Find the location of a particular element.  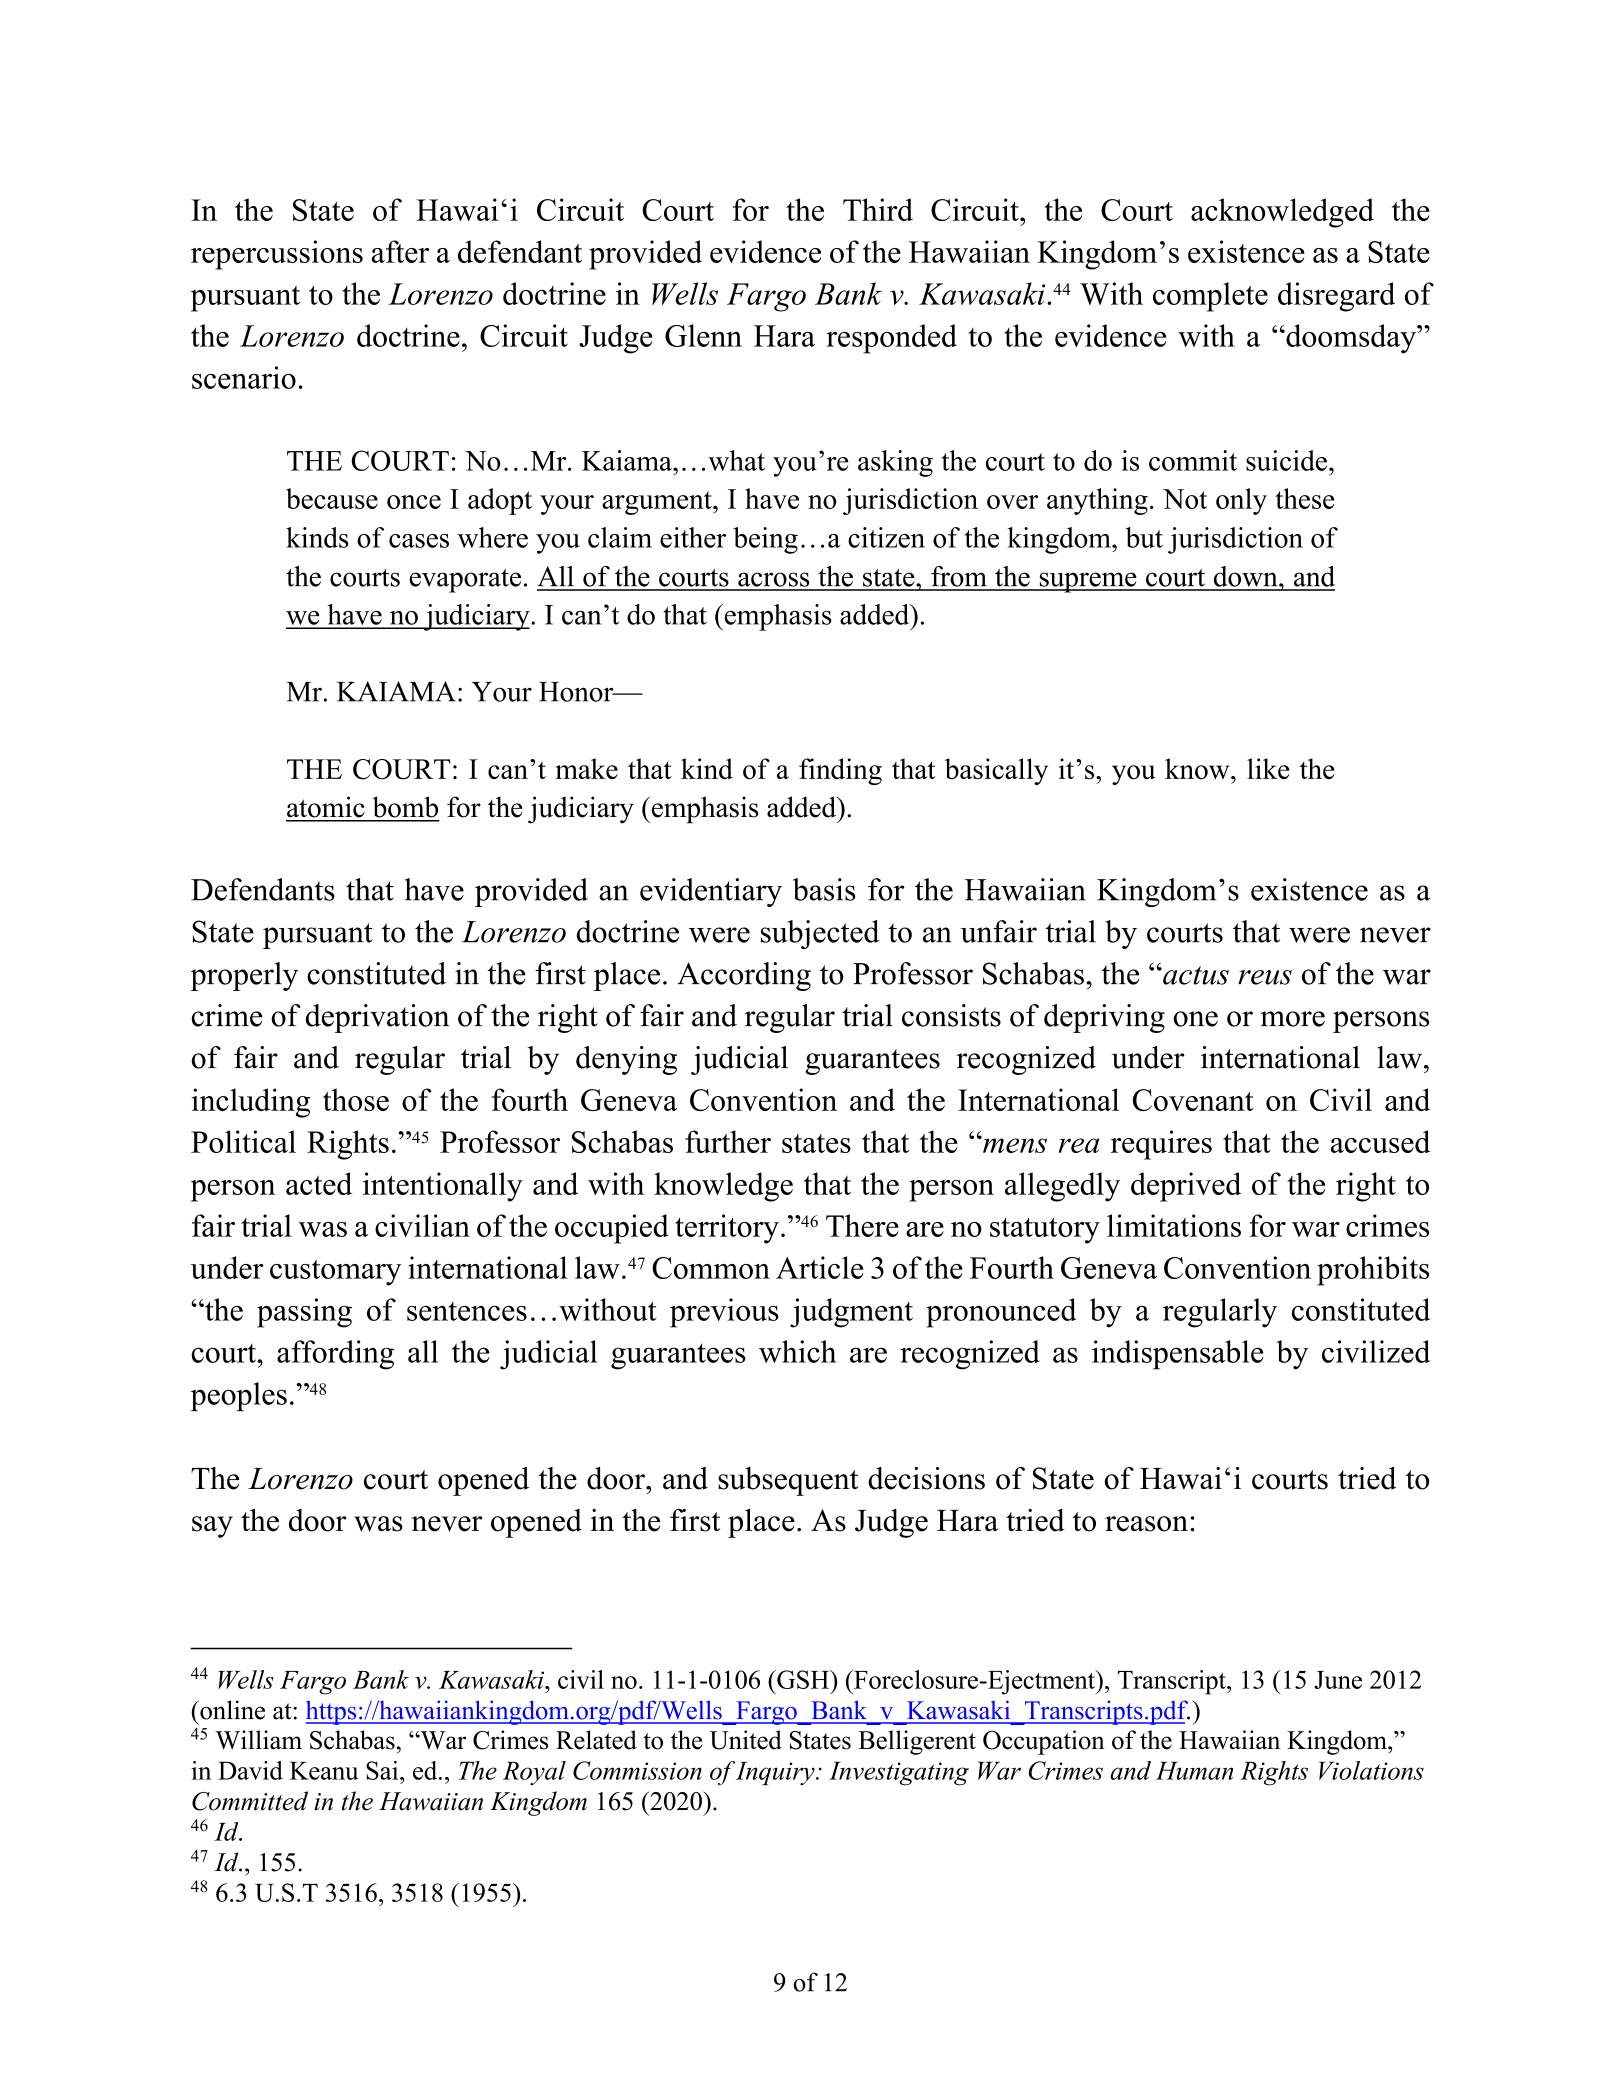

complete is located at coordinates (1210, 297).
